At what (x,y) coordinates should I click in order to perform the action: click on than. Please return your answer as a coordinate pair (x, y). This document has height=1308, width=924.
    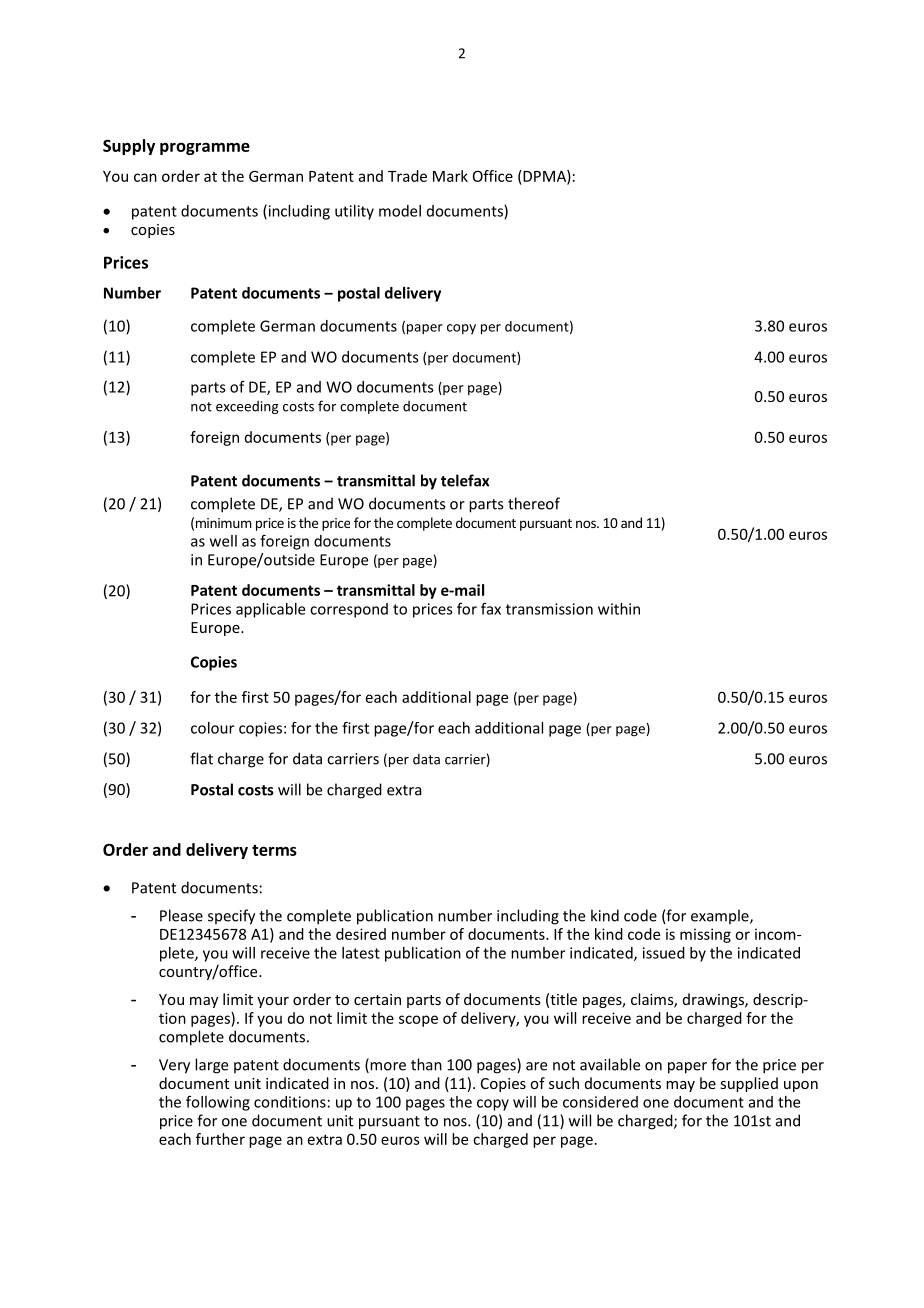
    Looking at the image, I should click on (426, 1064).
